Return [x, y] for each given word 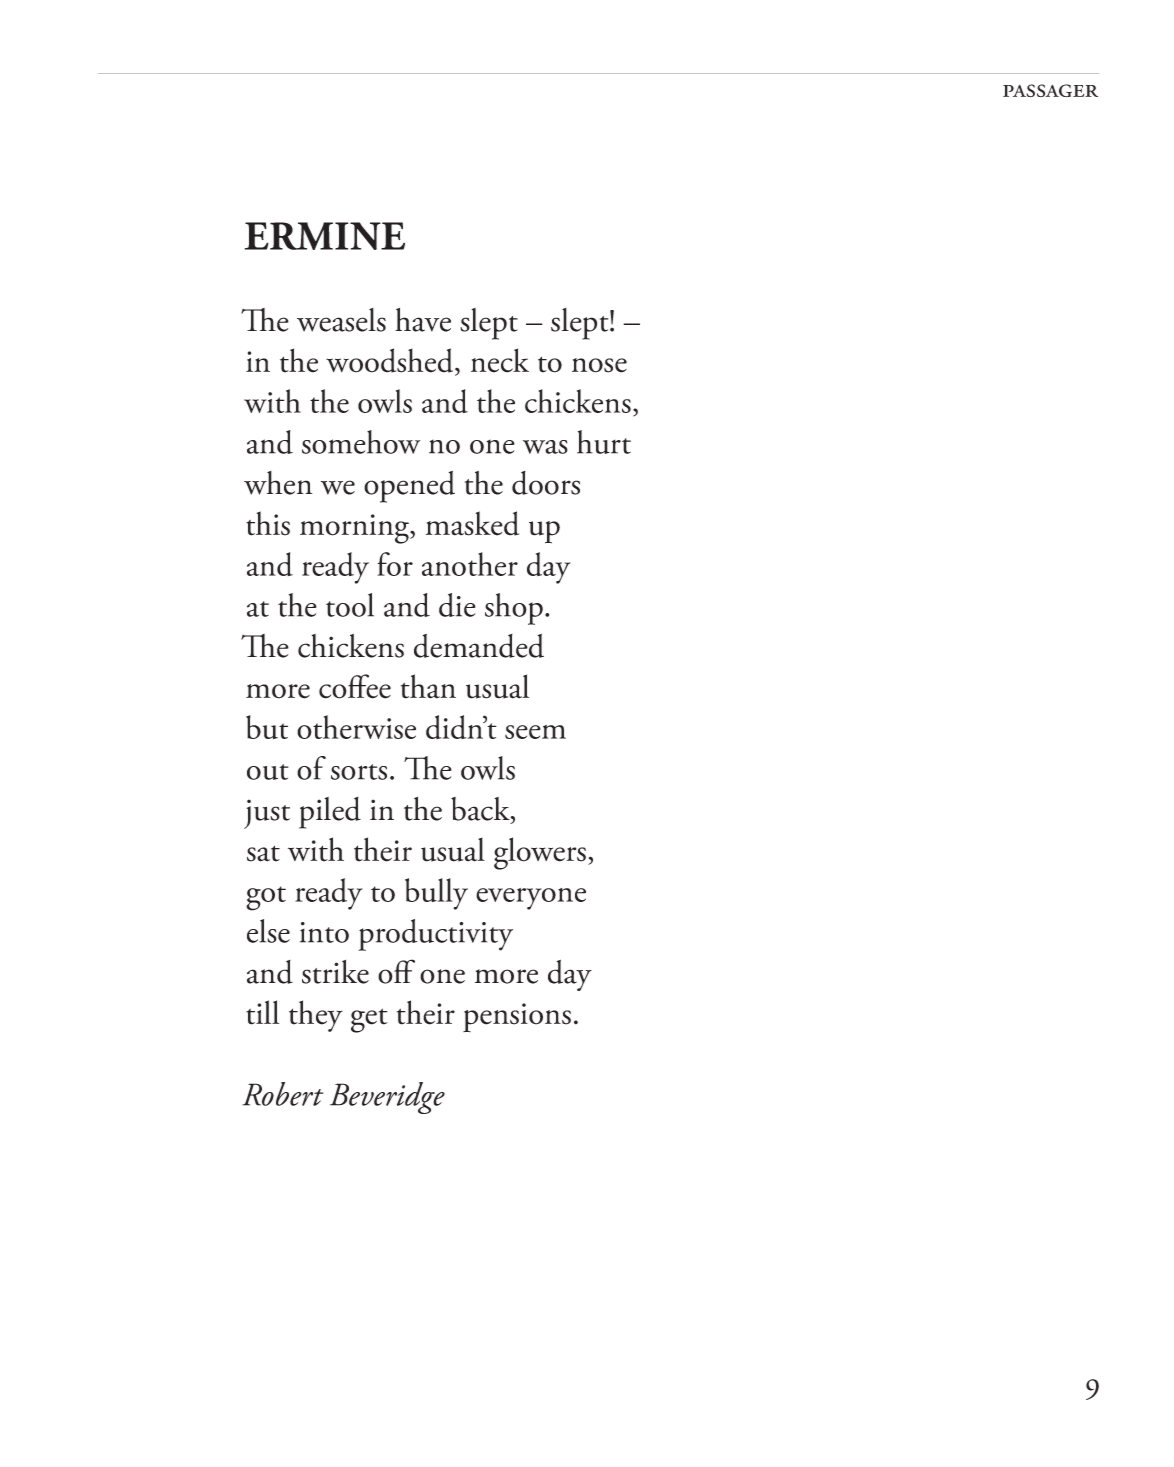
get [369, 1020]
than [428, 686]
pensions [517, 1017]
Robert [282, 1094]
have [423, 320]
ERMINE [325, 236]
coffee [355, 686]
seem [535, 732]
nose [599, 365]
